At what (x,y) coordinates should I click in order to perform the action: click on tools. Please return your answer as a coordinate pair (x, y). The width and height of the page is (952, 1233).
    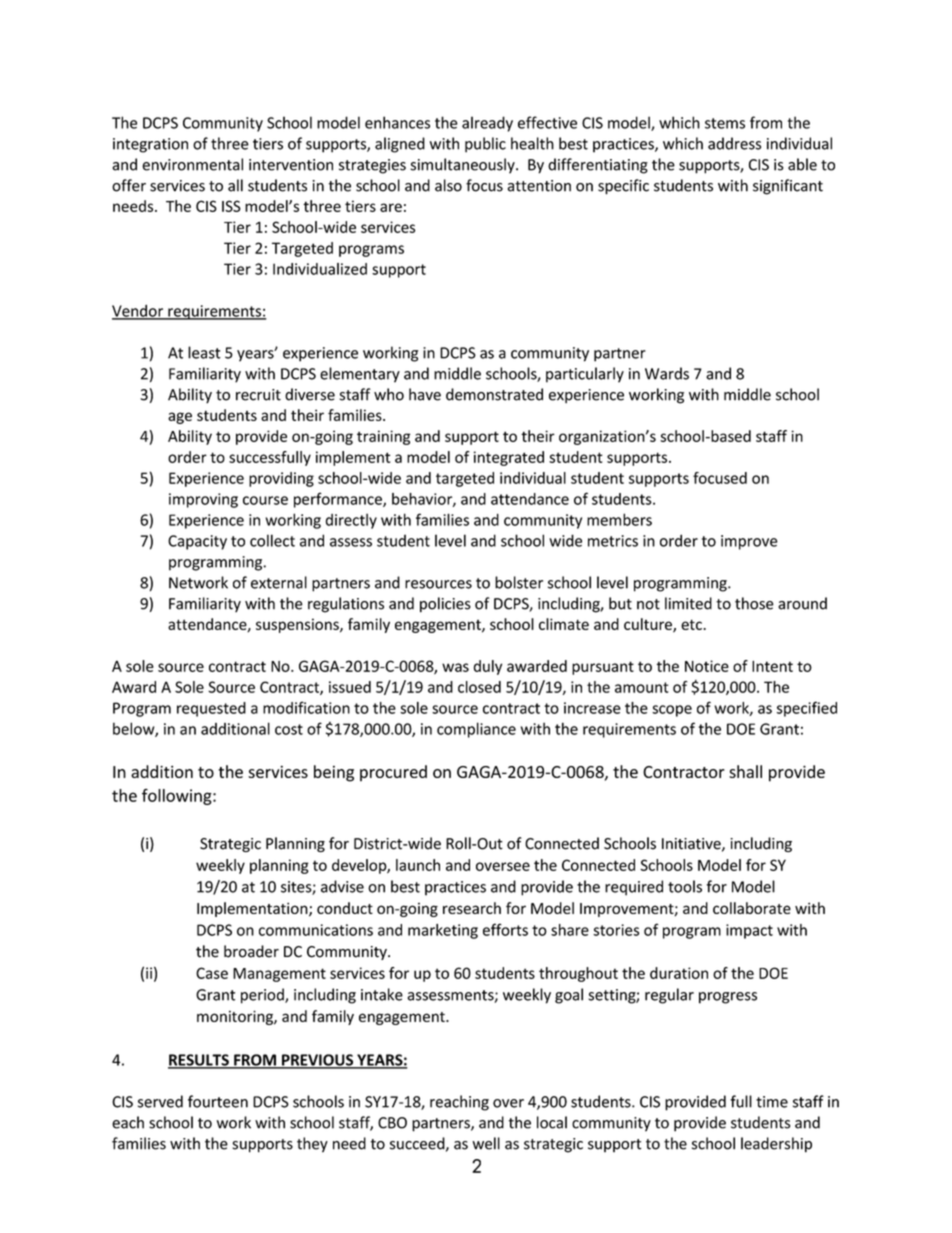
    Looking at the image, I should click on (685, 886).
